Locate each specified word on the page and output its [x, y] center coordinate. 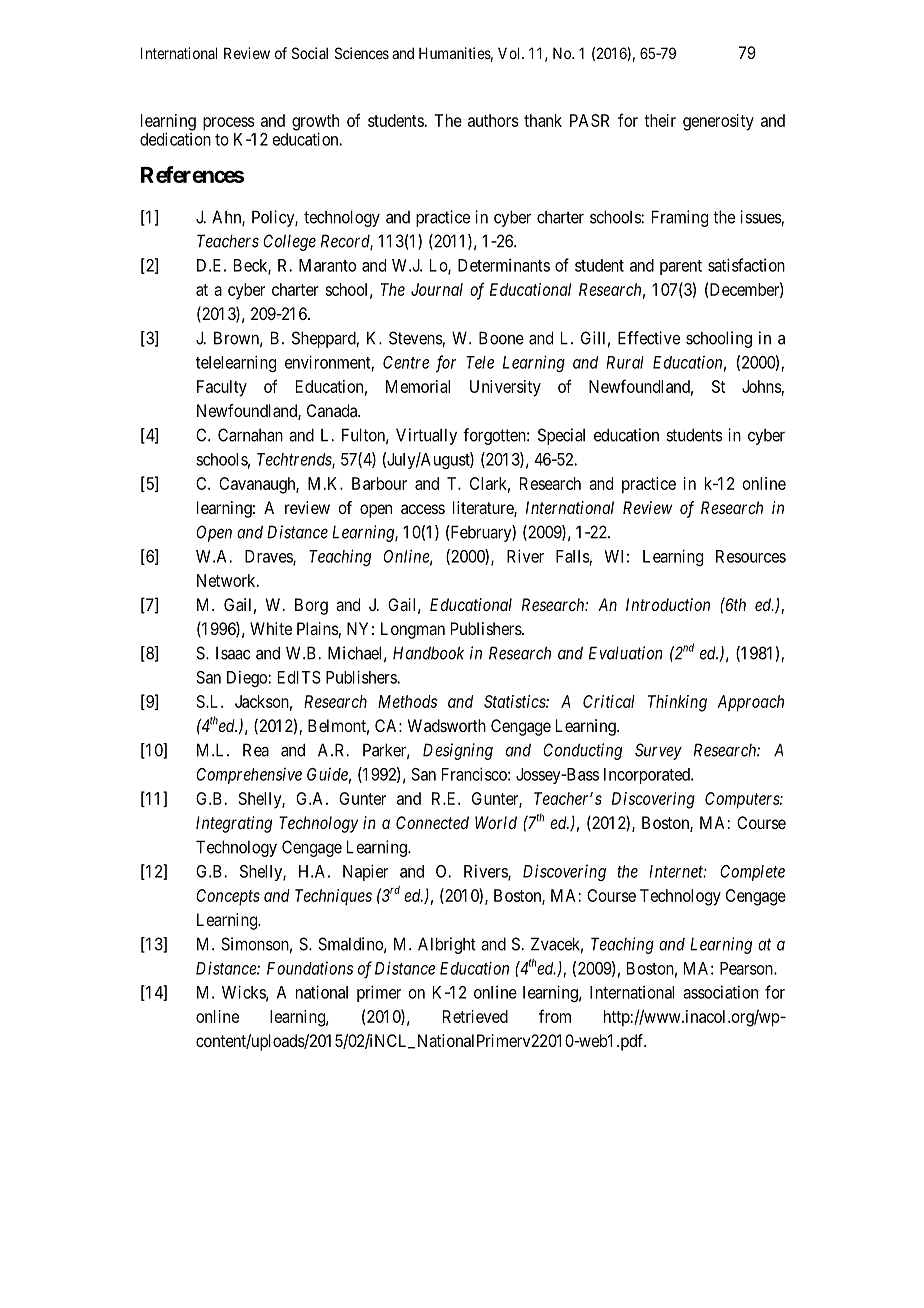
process [229, 124]
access [423, 509]
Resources [751, 556]
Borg [311, 606]
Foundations [310, 968]
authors [493, 120]
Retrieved [475, 1016]
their [660, 120]
